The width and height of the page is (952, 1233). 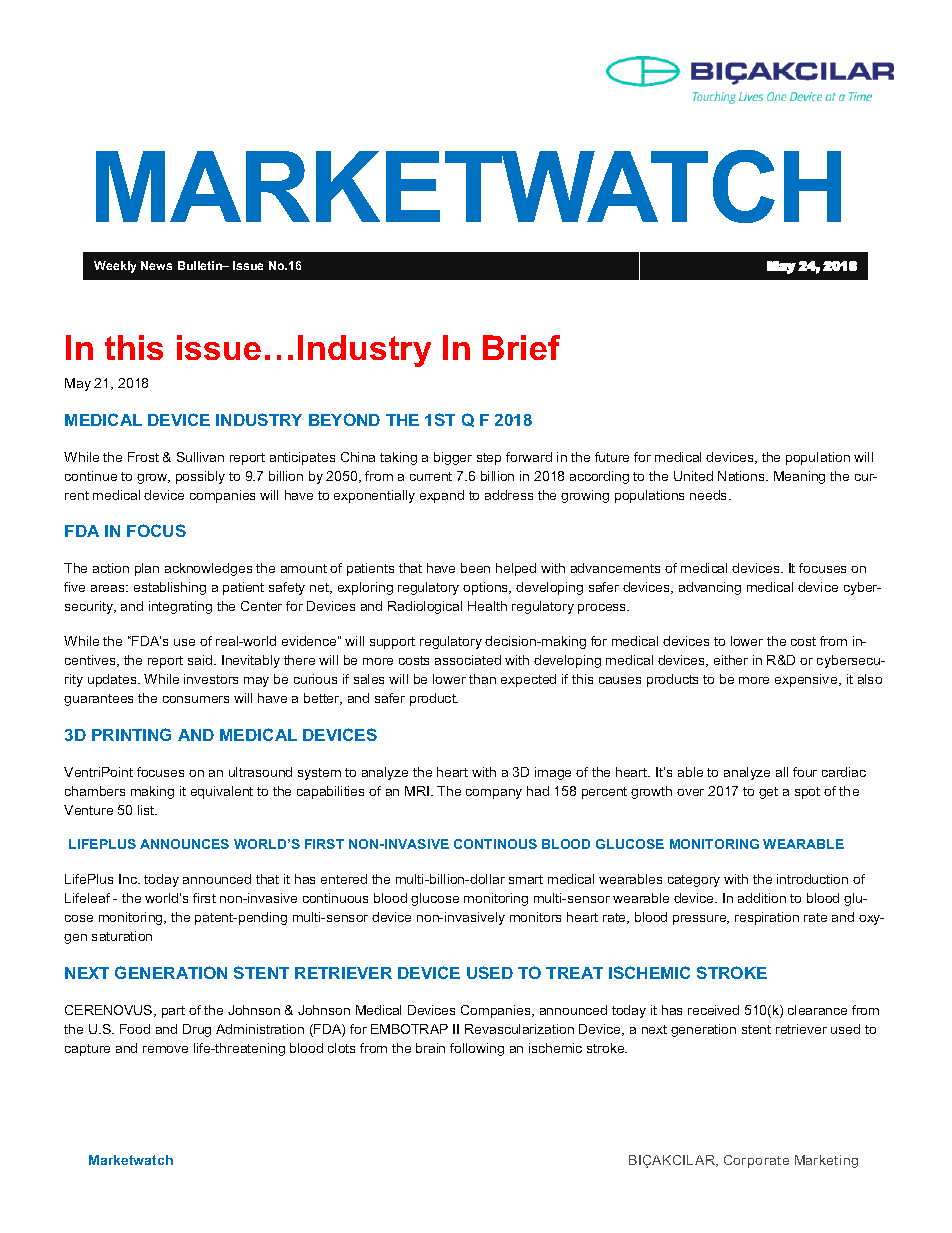 I want to click on remove, so click(x=165, y=1049).
